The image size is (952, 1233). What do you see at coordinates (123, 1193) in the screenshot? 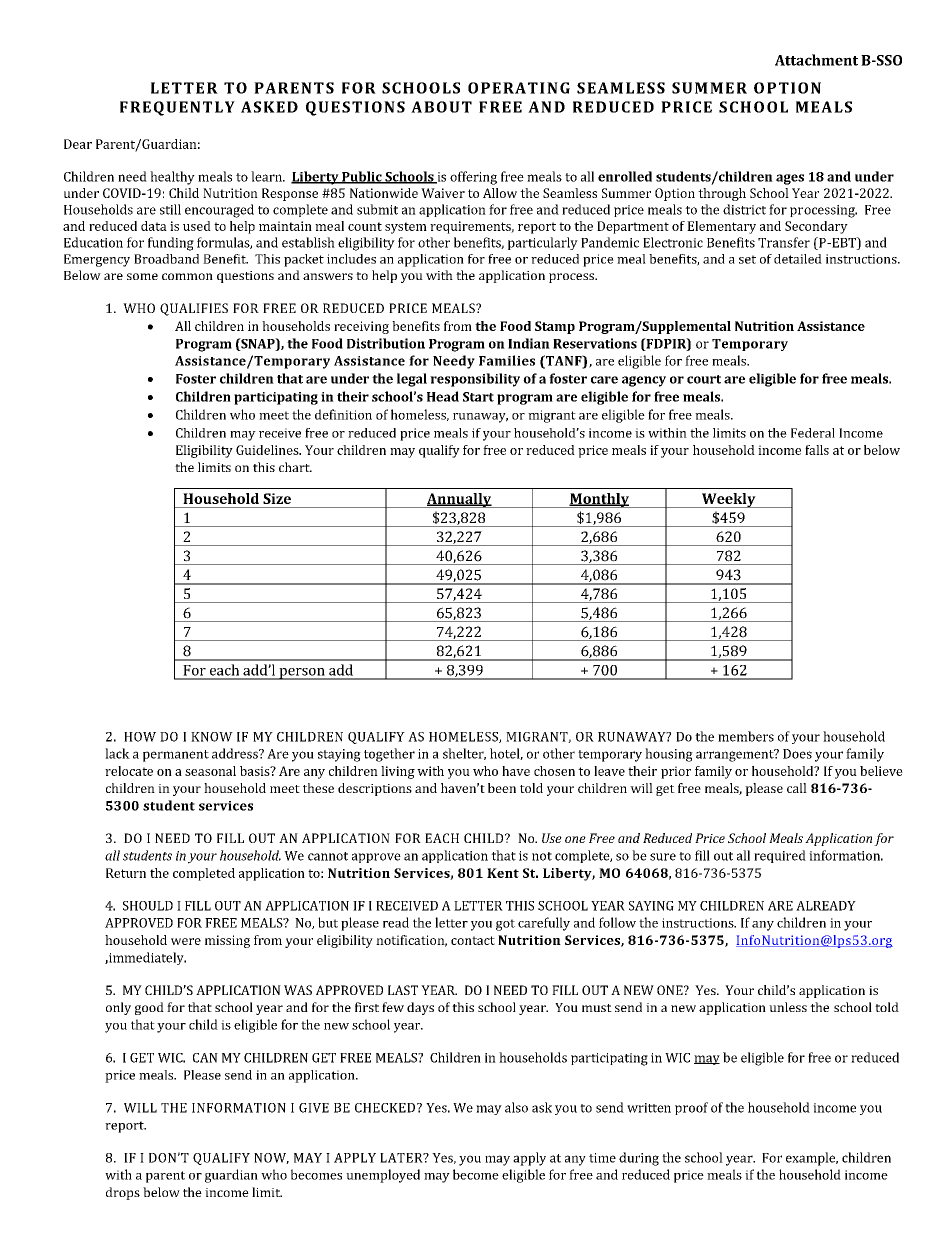
I see `drops` at bounding box center [123, 1193].
